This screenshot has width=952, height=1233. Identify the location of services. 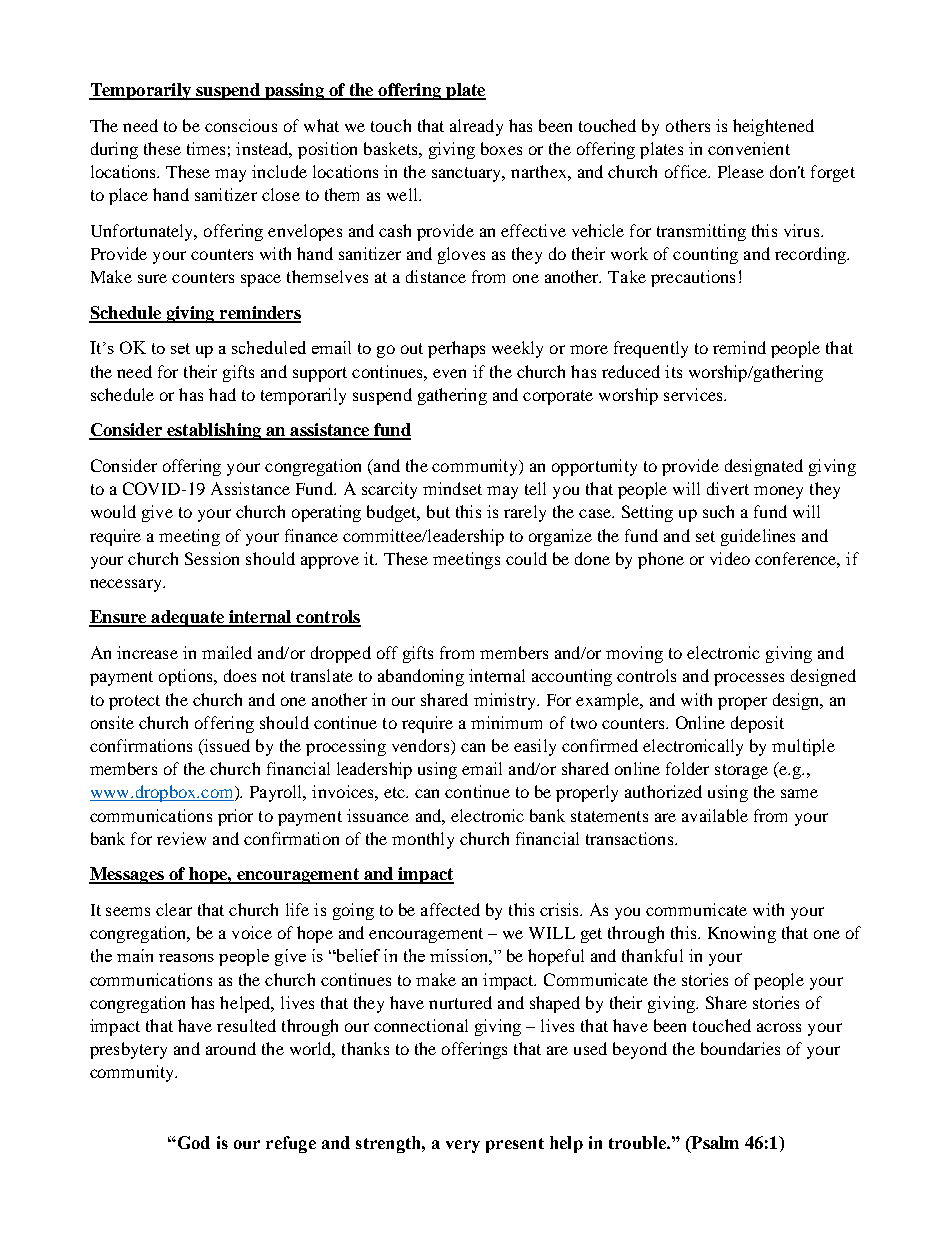
(694, 394).
